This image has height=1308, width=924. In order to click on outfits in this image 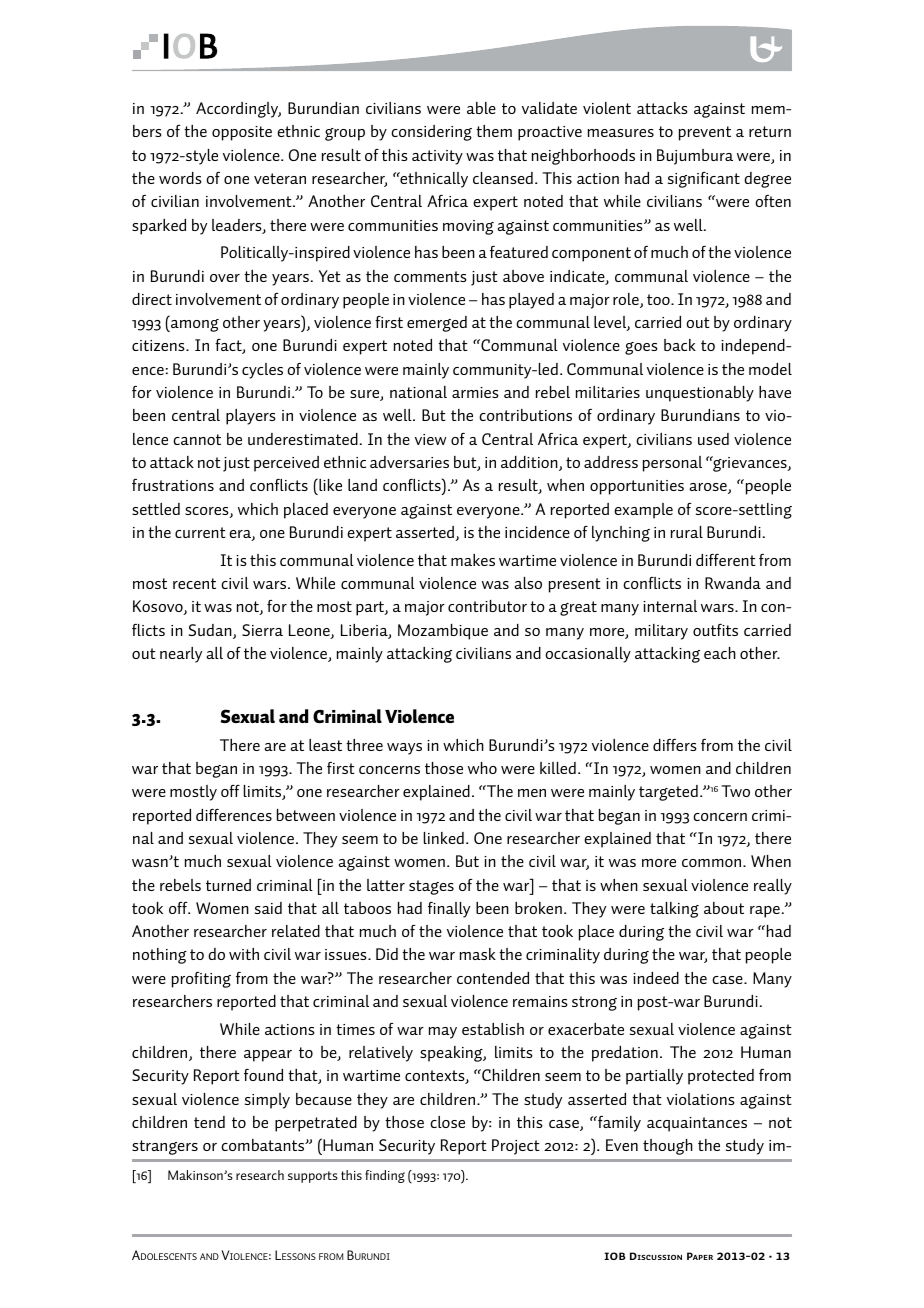, I will do `click(715, 630)`.
